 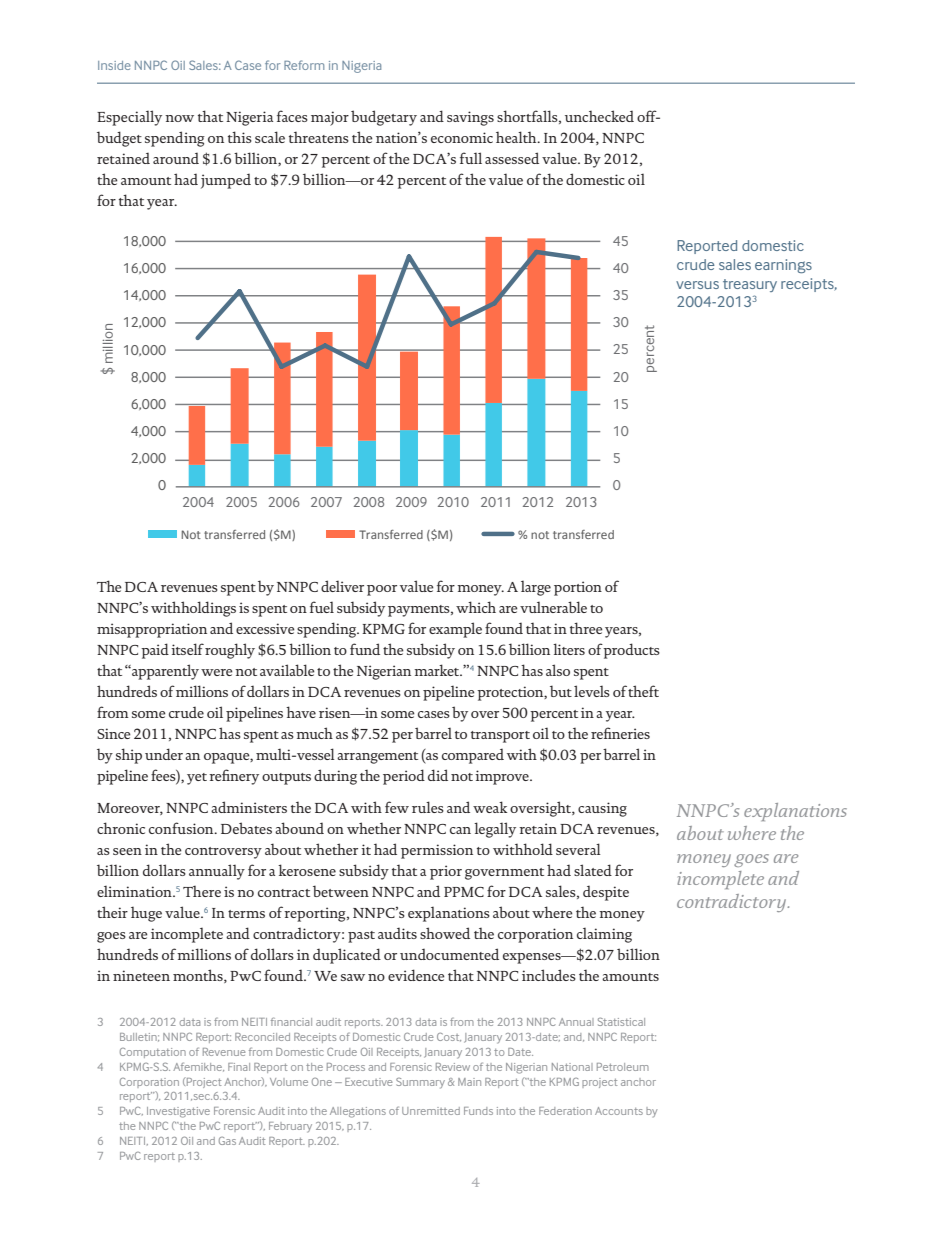 I want to click on Investigative, so click(x=178, y=1112).
